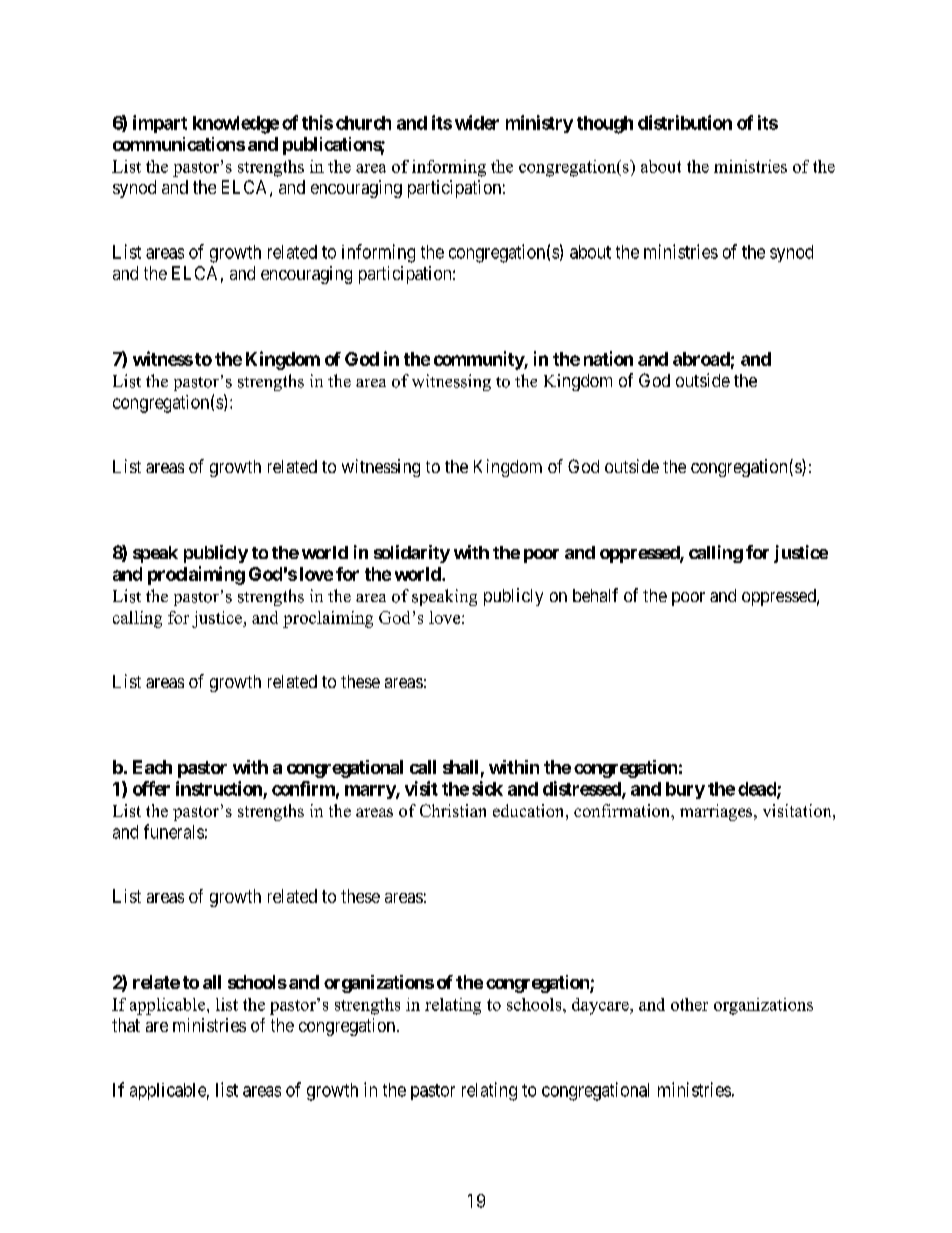 The width and height of the screenshot is (952, 1233). Describe the element at coordinates (412, 554) in the screenshot. I see `solidarity` at that location.
